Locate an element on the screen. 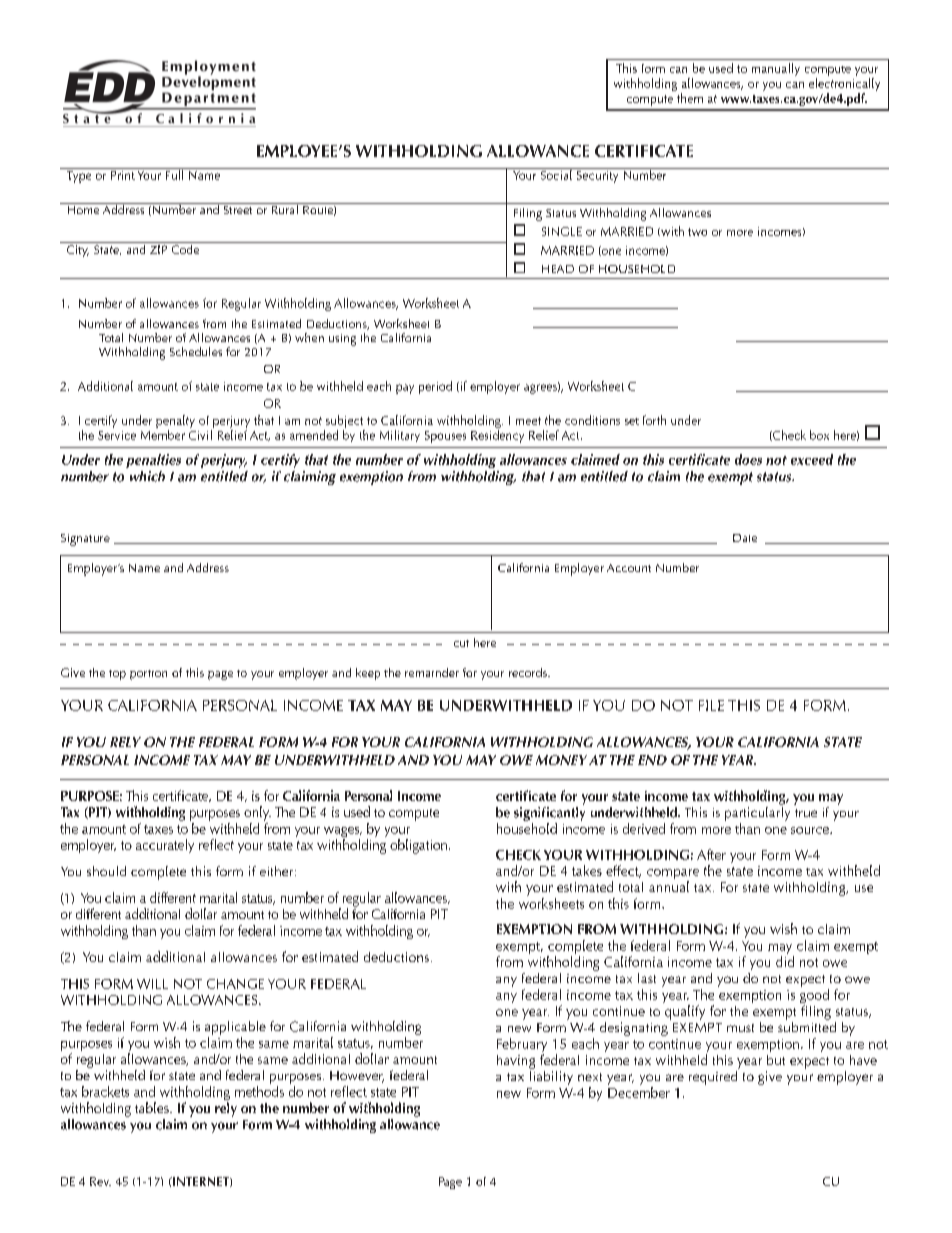 The image size is (952, 1233). required is located at coordinates (714, 1076).
